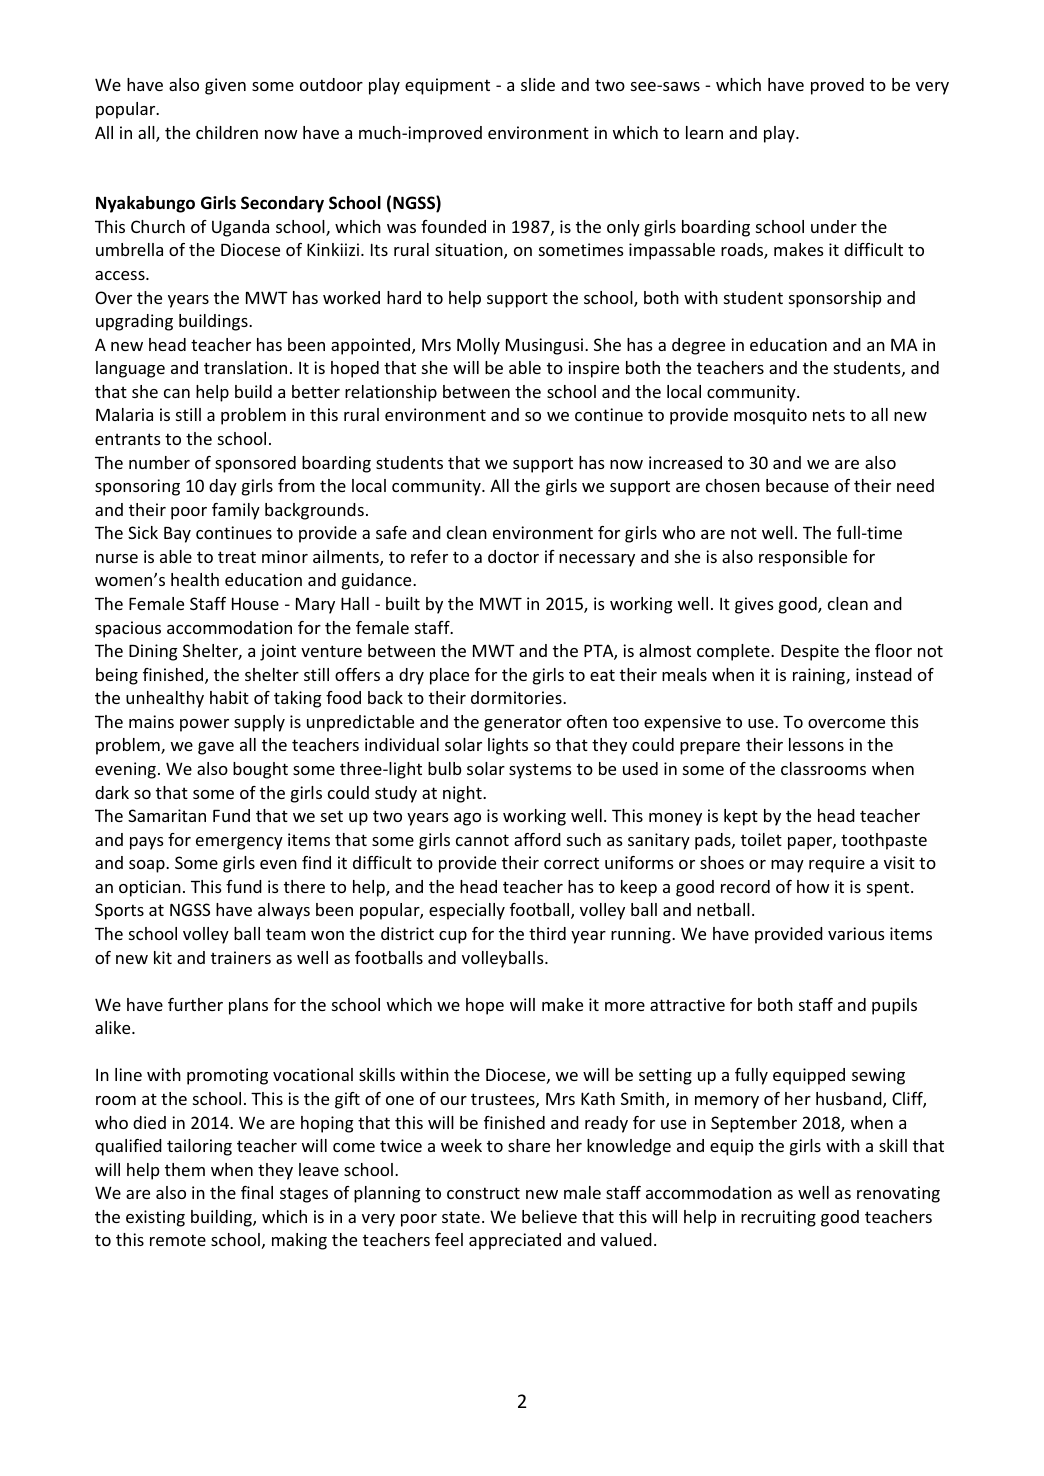 The width and height of the page is (1044, 1476). What do you see at coordinates (704, 132) in the page?
I see `learn` at bounding box center [704, 132].
